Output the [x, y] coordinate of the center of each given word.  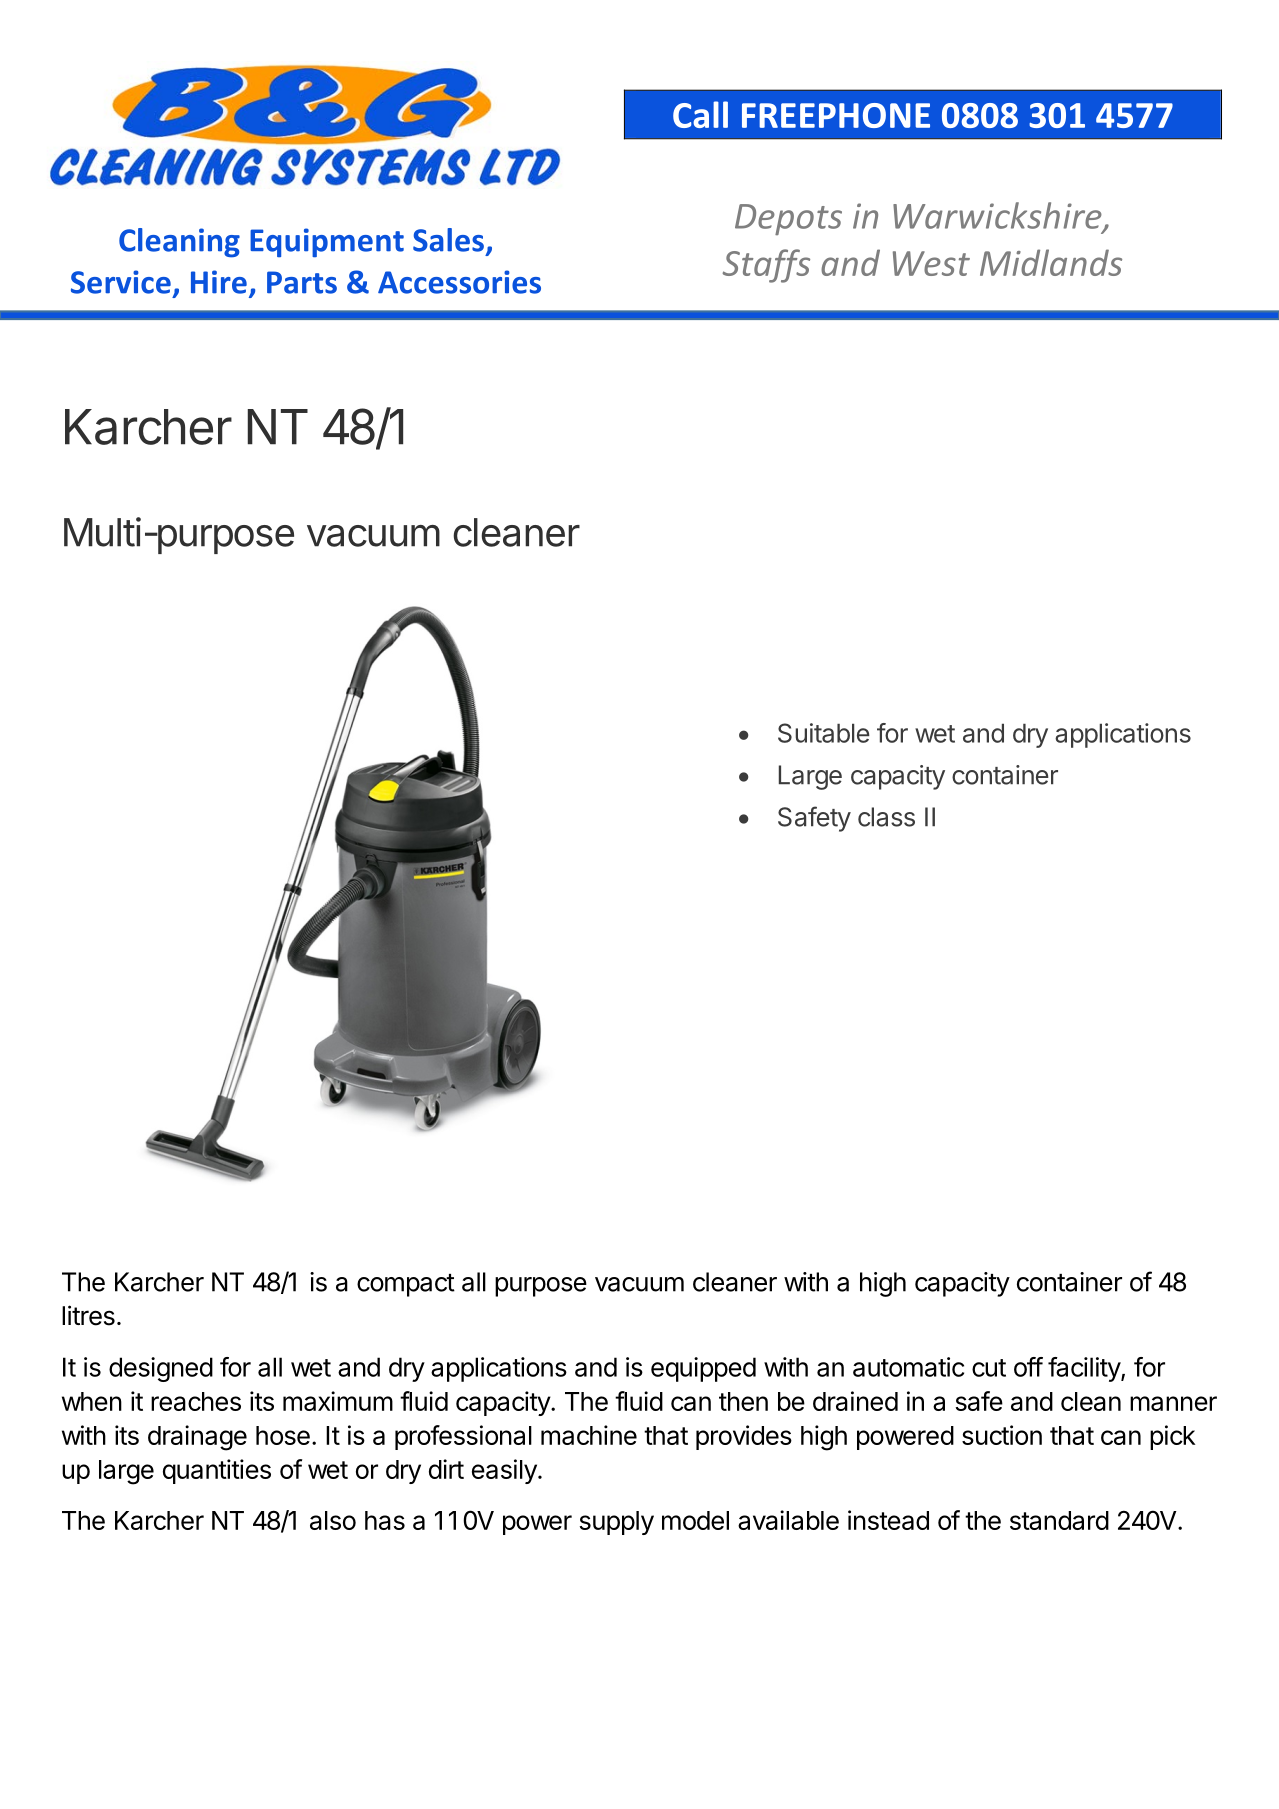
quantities [217, 1471]
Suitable [824, 733]
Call [700, 114]
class [886, 817]
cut [989, 1368]
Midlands [1051, 262]
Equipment [327, 242]
